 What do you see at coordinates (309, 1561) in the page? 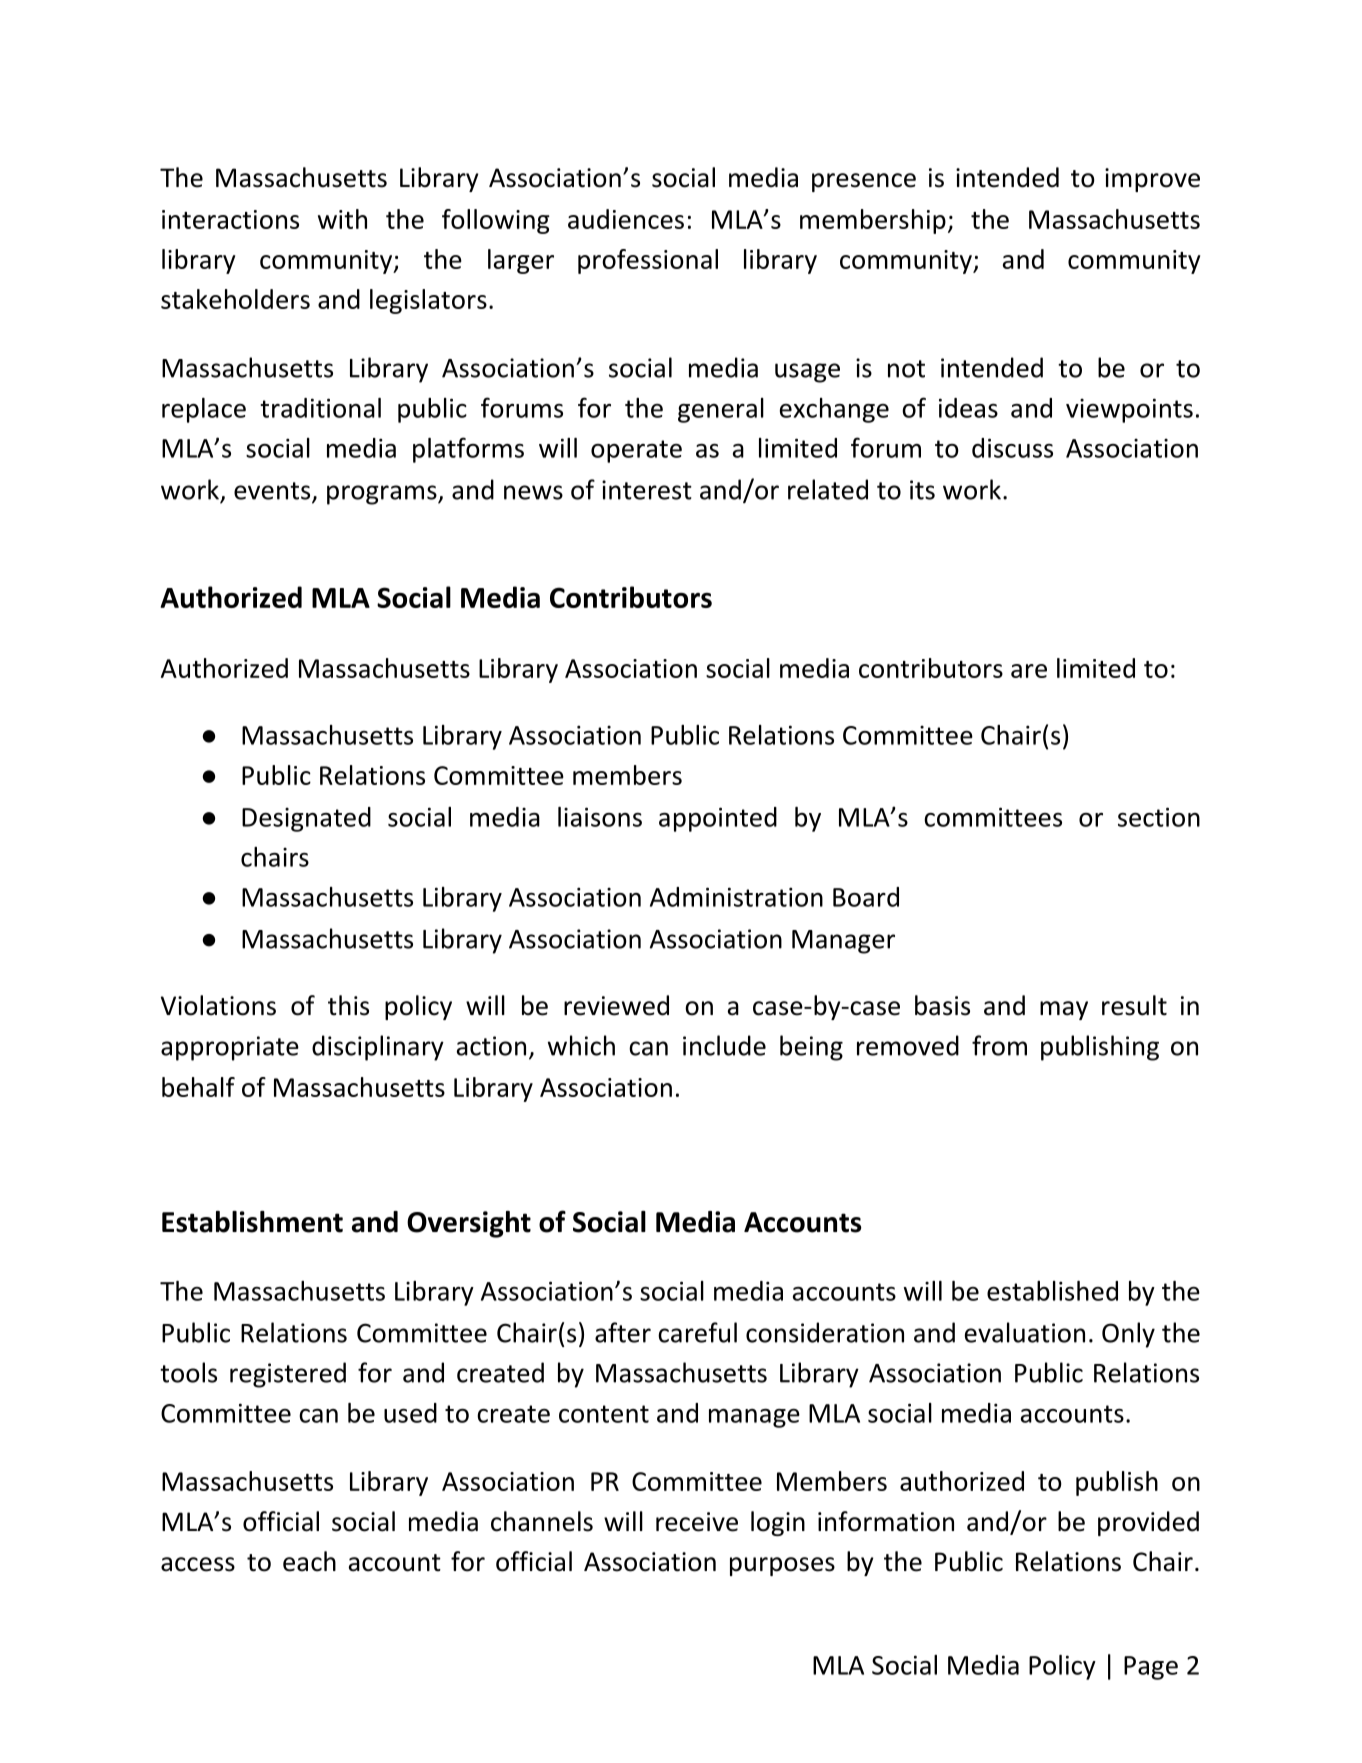
I see `each` at bounding box center [309, 1561].
